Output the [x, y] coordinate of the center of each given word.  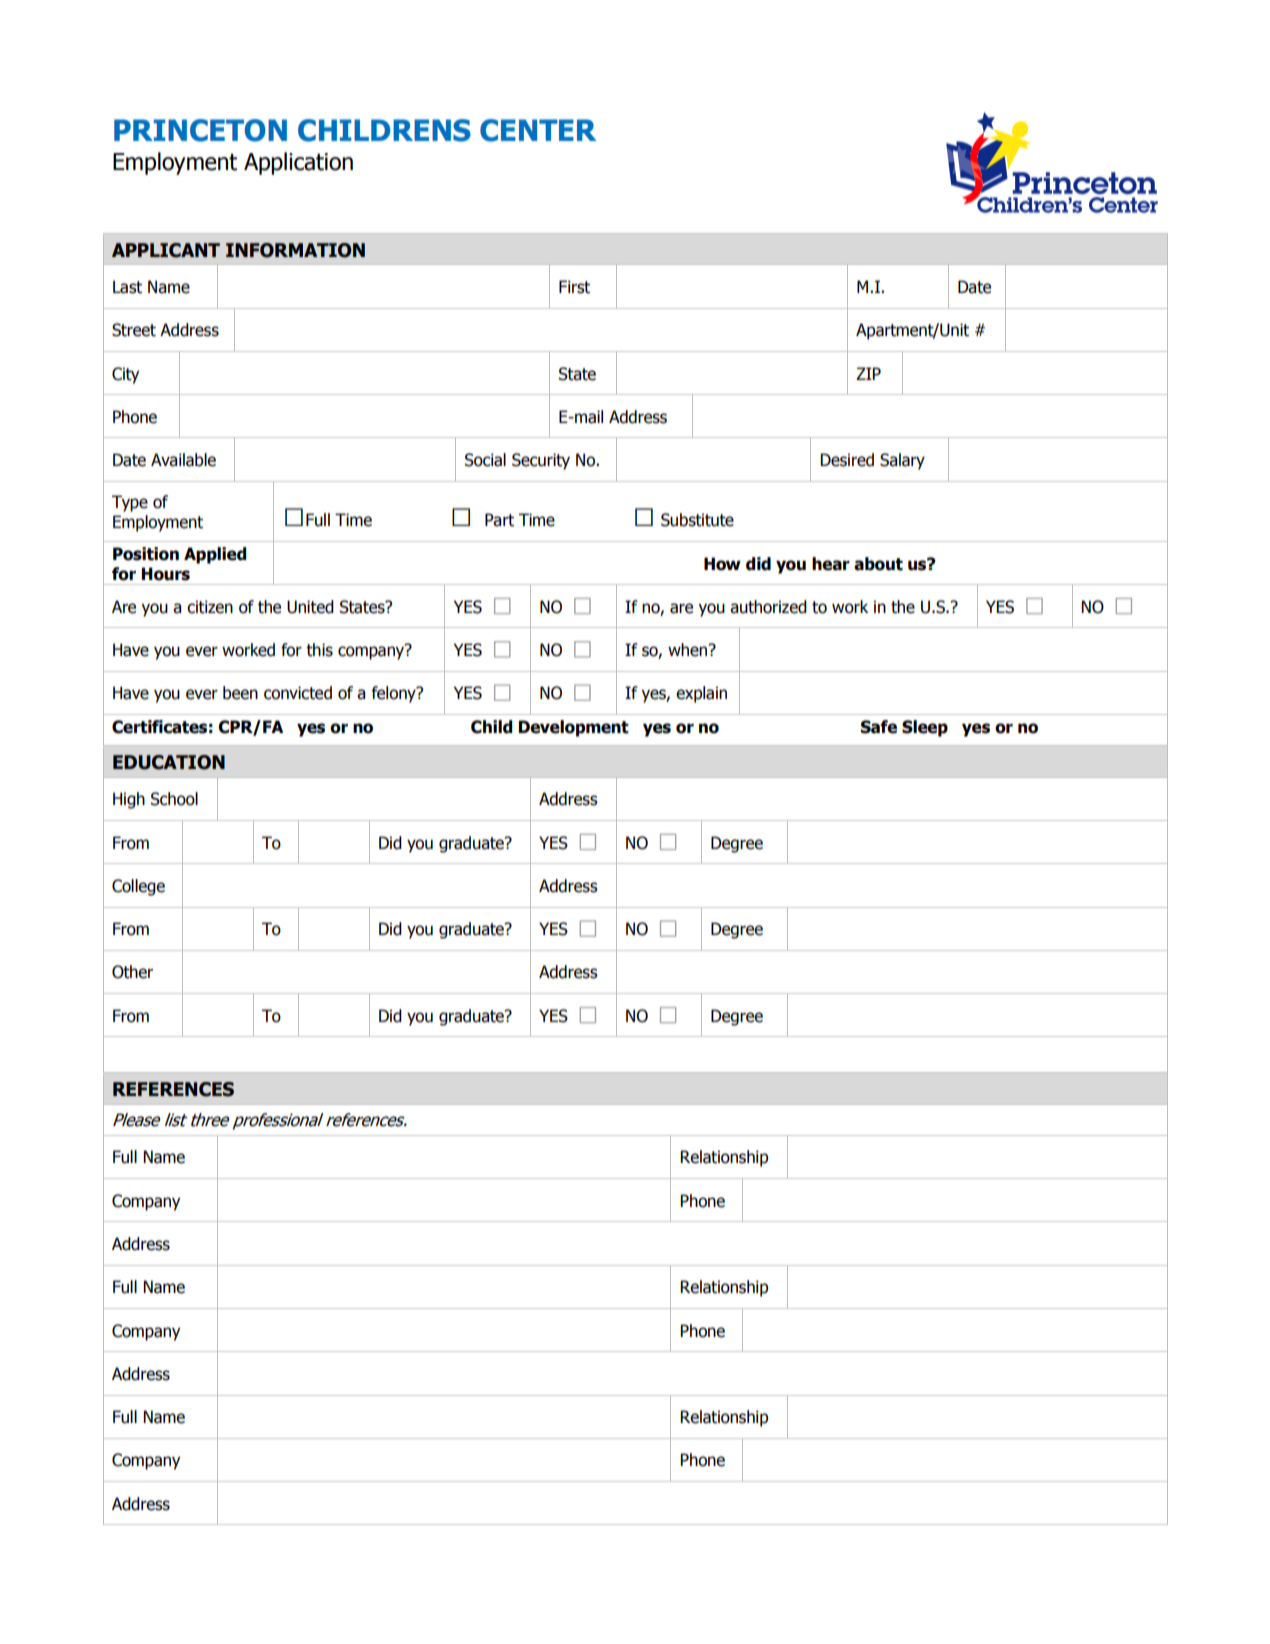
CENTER [538, 130]
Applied [215, 555]
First [574, 287]
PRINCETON [200, 130]
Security [541, 461]
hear [831, 564]
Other [132, 972]
